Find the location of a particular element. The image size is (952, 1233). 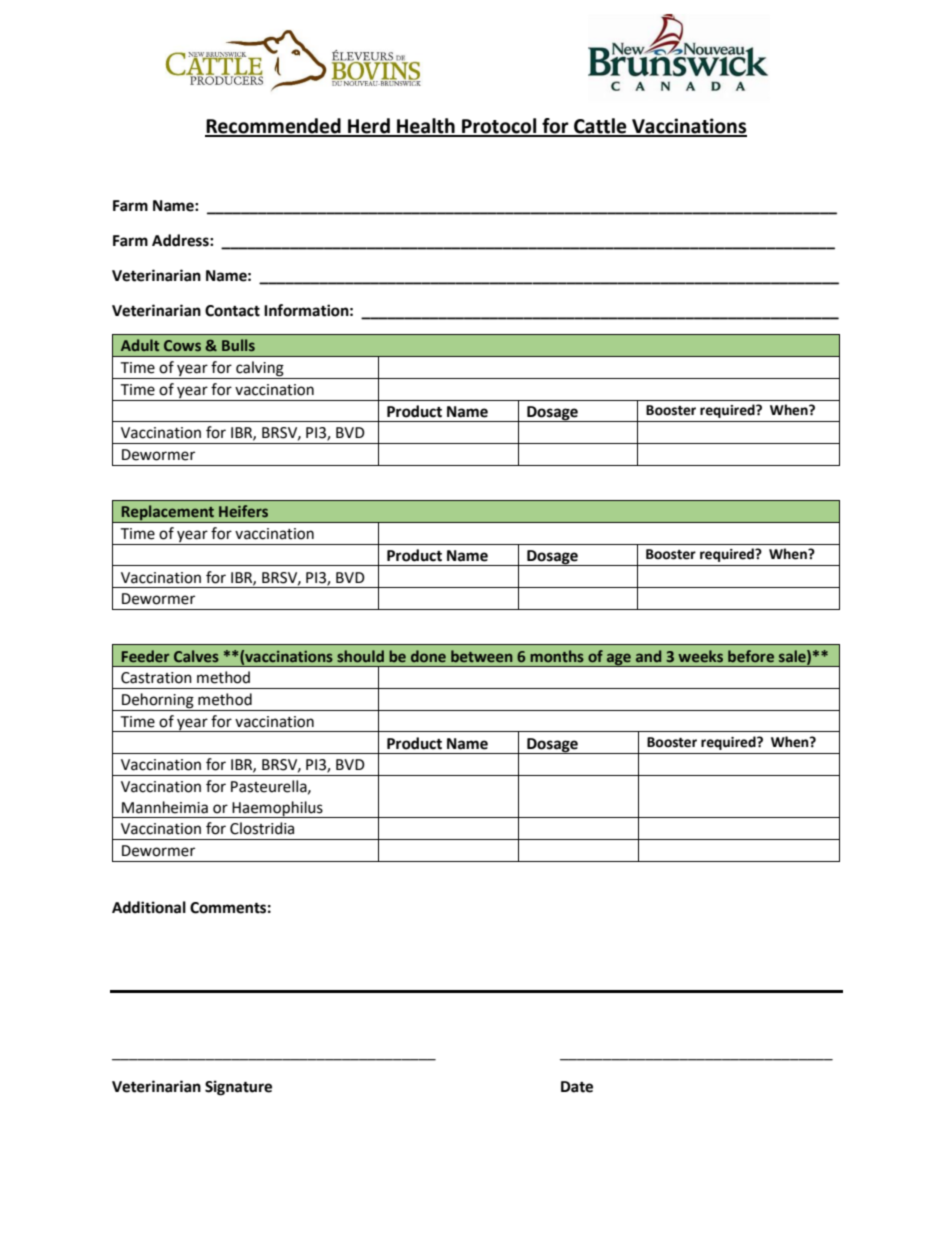

done is located at coordinates (428, 656).
